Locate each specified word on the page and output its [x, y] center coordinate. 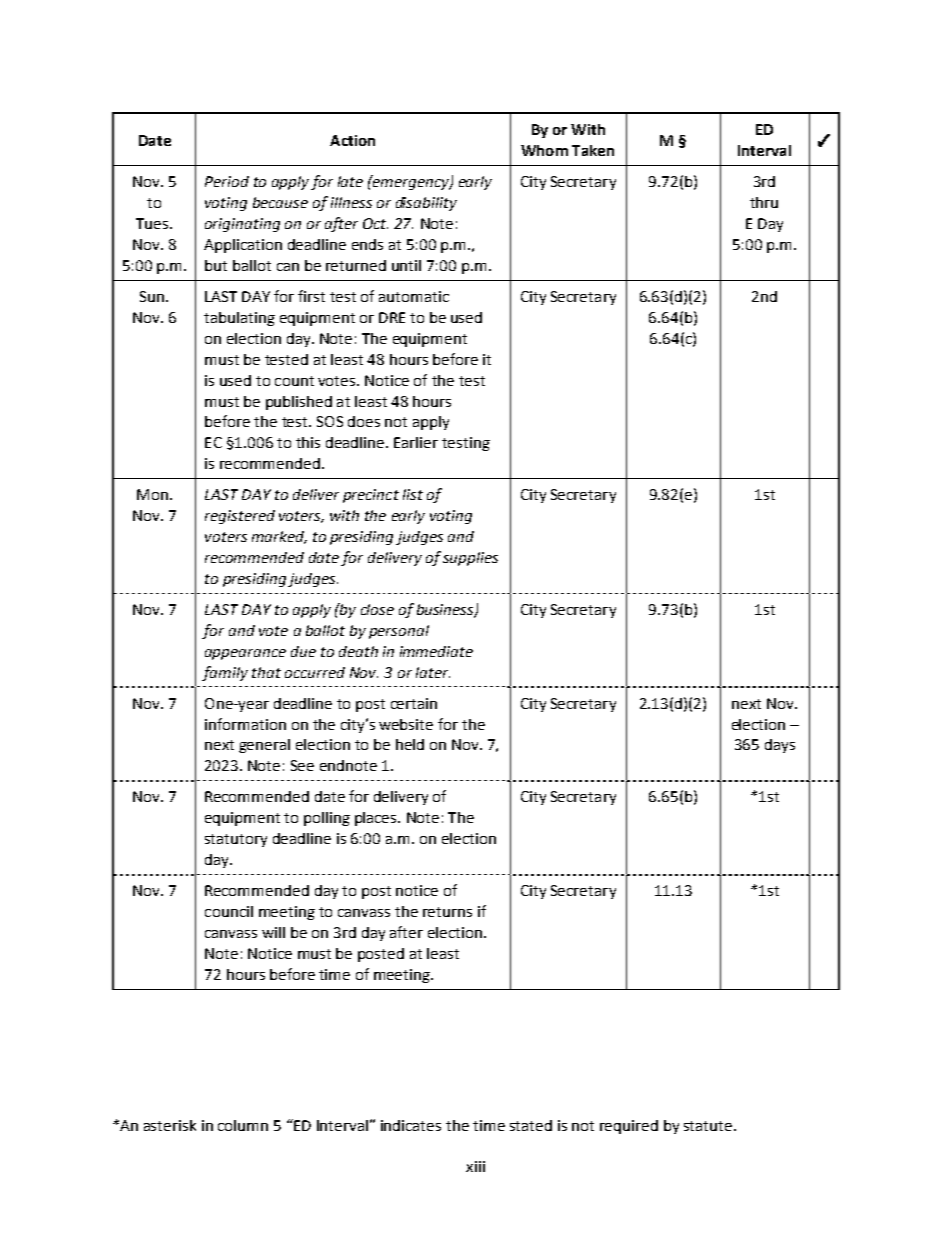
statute [708, 1126]
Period [227, 181]
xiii [475, 1166]
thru [764, 202]
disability [426, 204]
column [243, 1125]
